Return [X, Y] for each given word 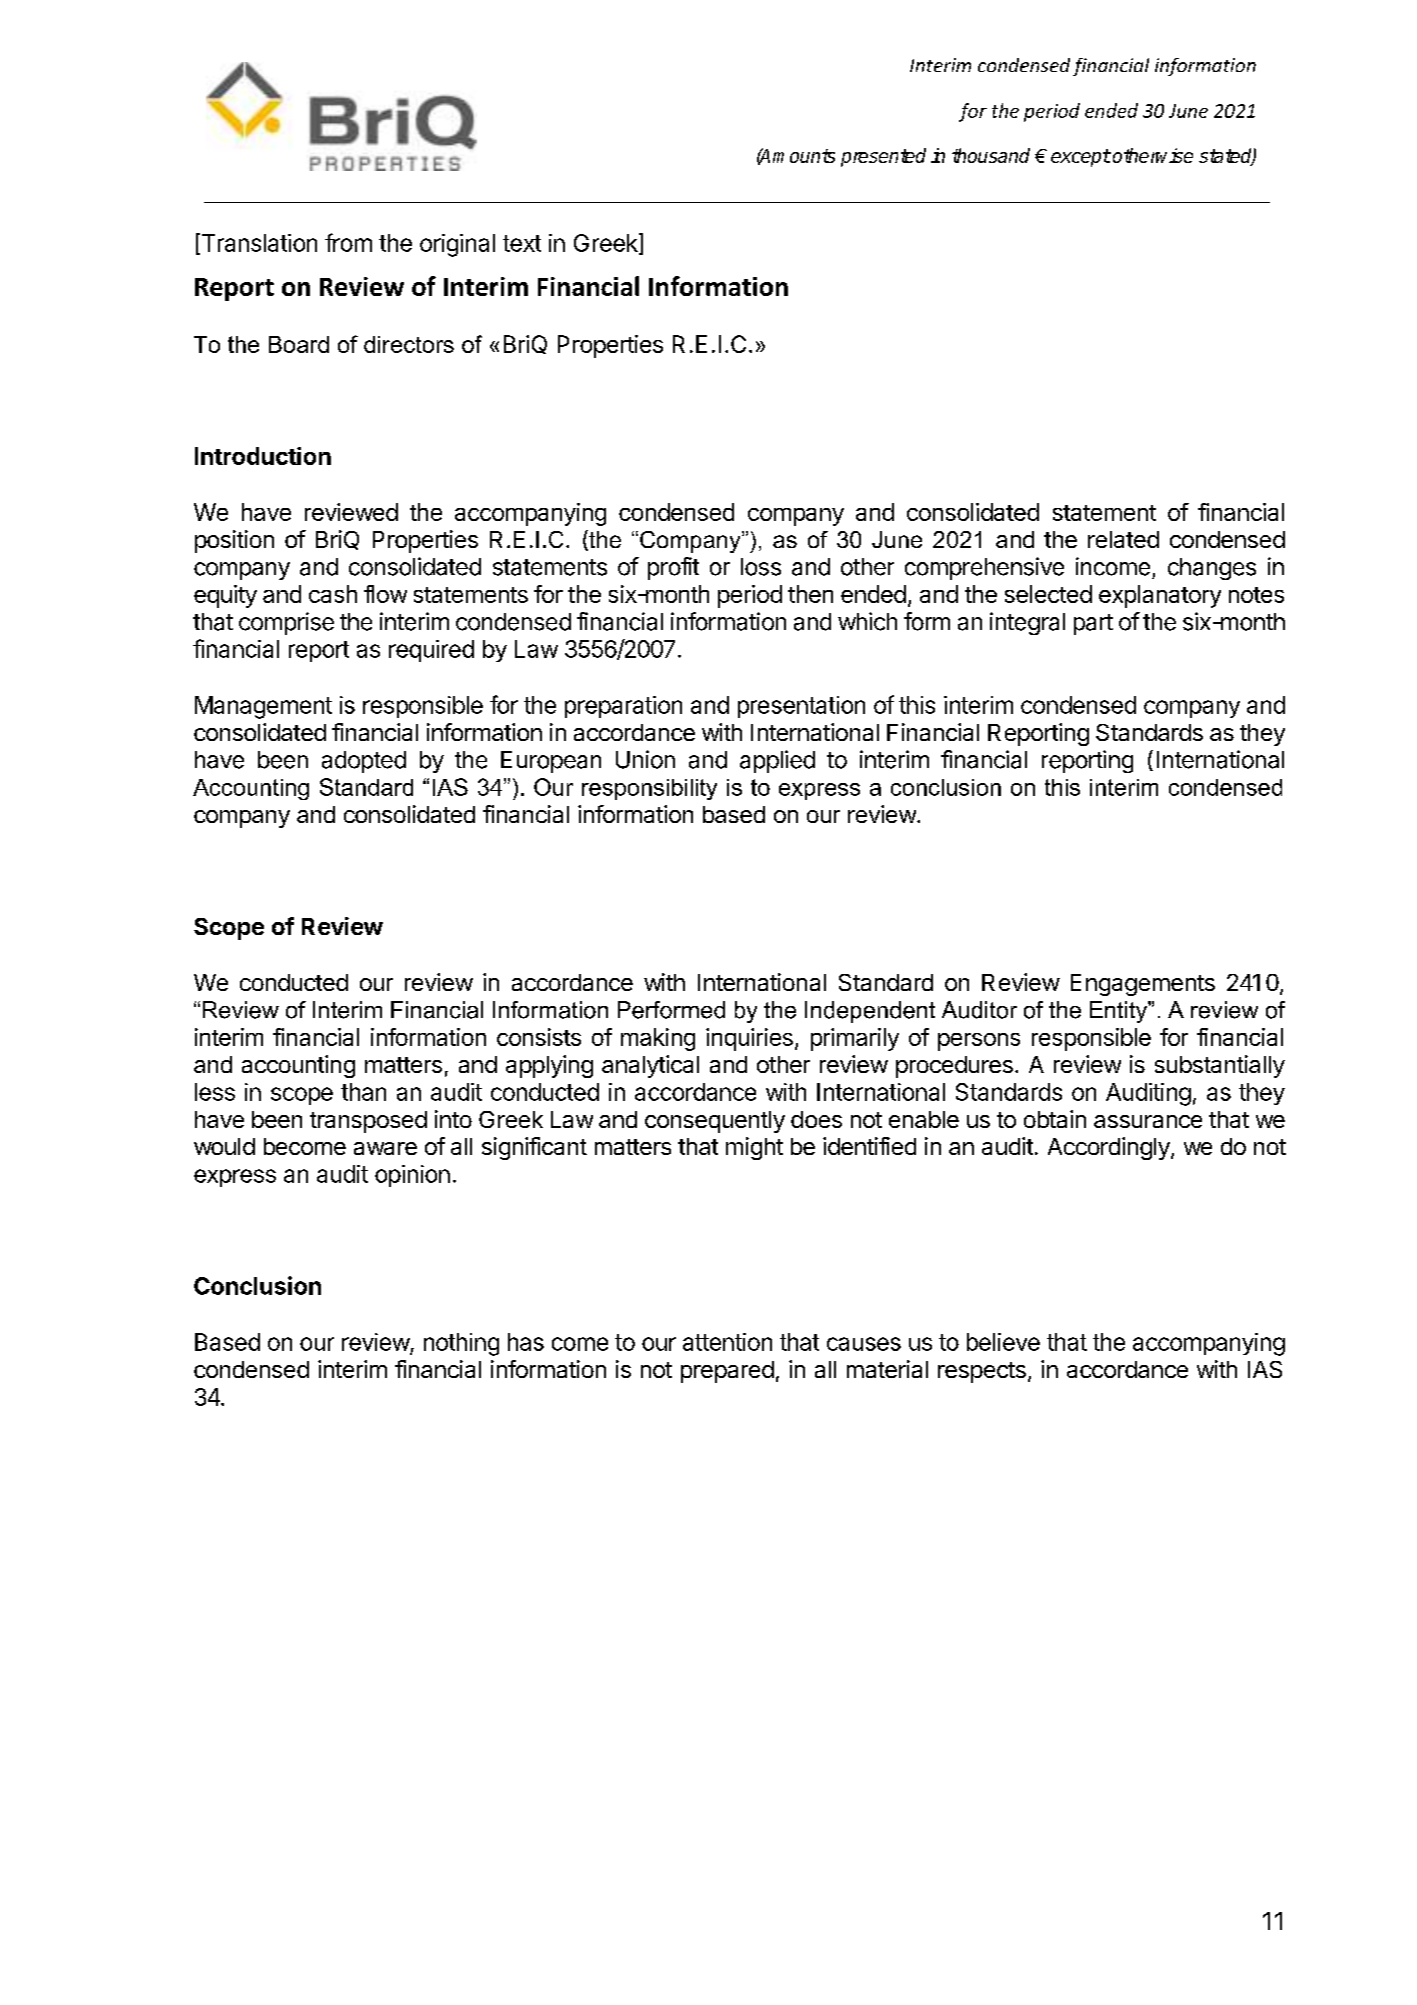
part [1093, 624]
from [348, 242]
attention [727, 1342]
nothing [461, 1344]
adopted [364, 762]
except [1081, 158]
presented [883, 157]
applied [777, 761]
